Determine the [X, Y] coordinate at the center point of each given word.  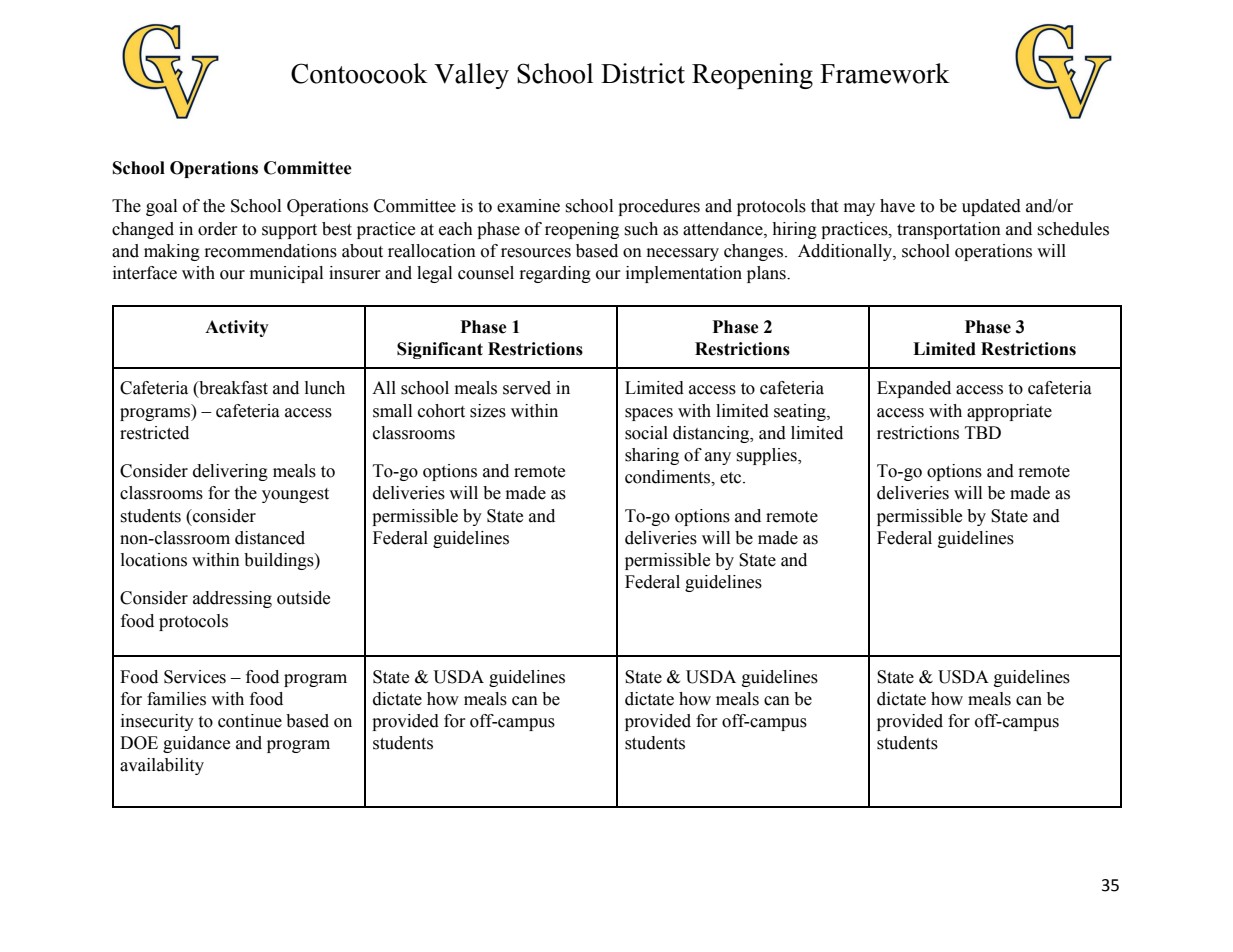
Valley [471, 76]
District [643, 73]
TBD [983, 432]
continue [250, 721]
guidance [196, 744]
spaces [649, 414]
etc [732, 478]
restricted [154, 433]
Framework [885, 73]
